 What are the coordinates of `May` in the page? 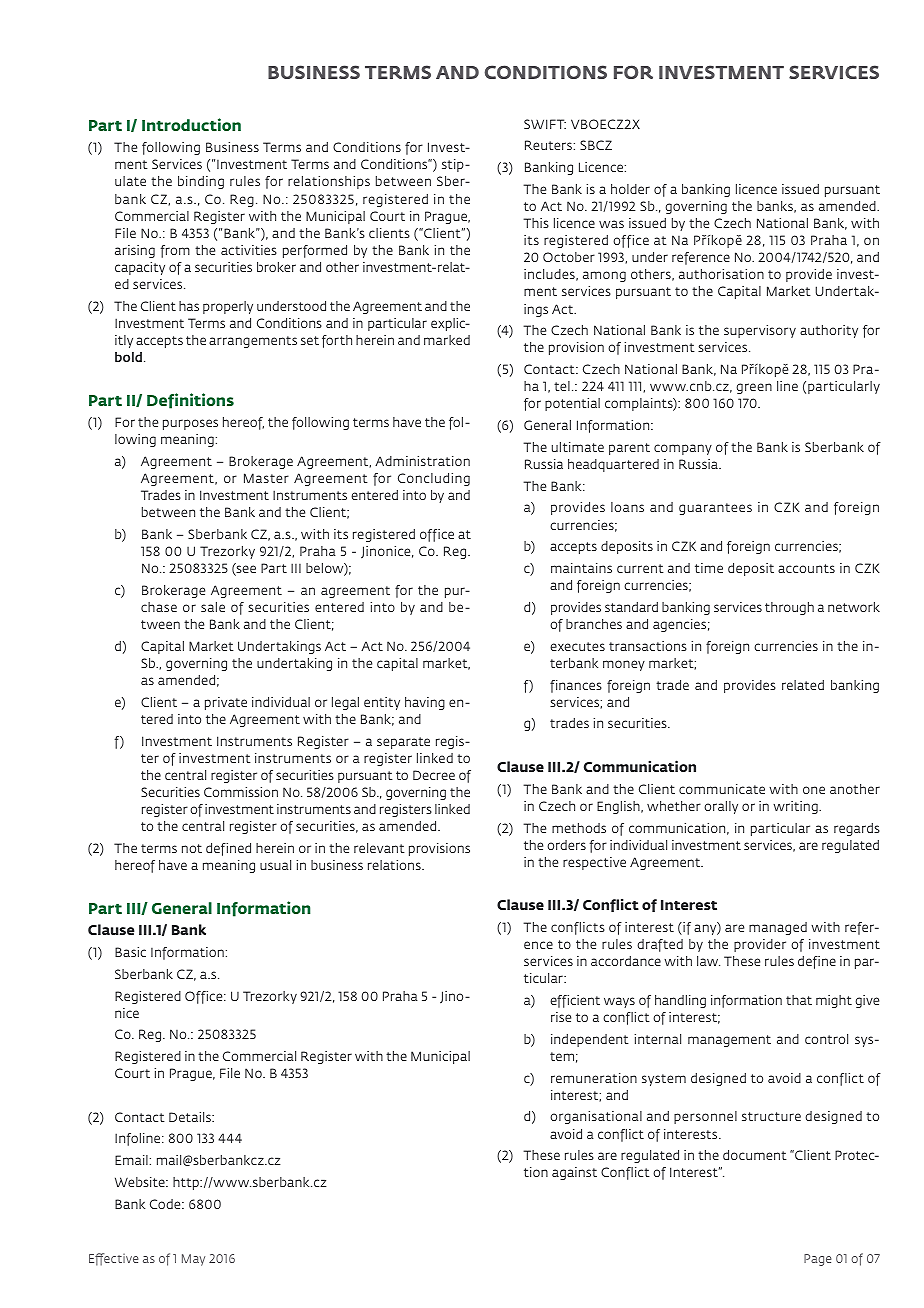 It's located at (193, 1260).
